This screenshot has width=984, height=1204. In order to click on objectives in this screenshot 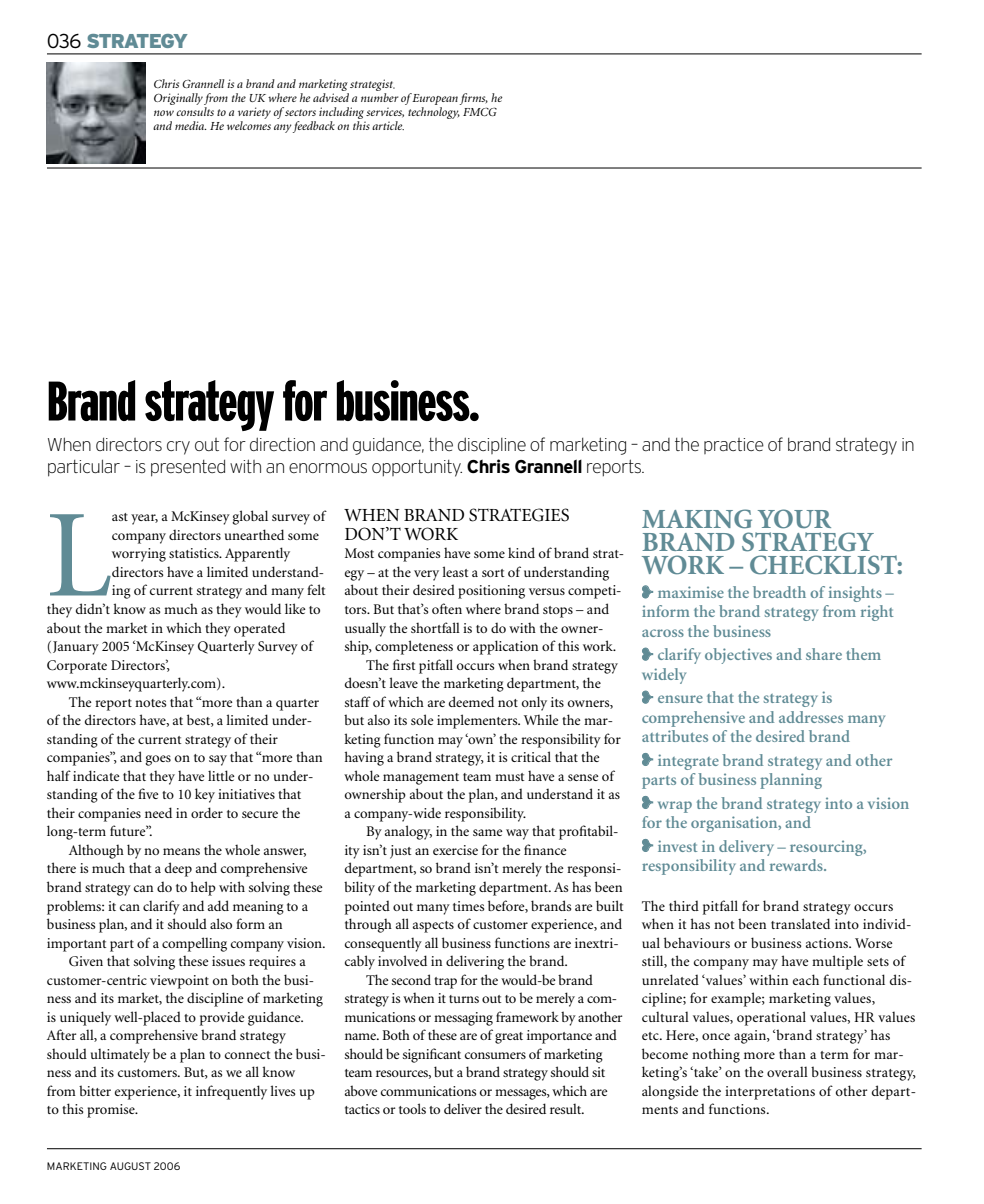, I will do `click(738, 656)`.
